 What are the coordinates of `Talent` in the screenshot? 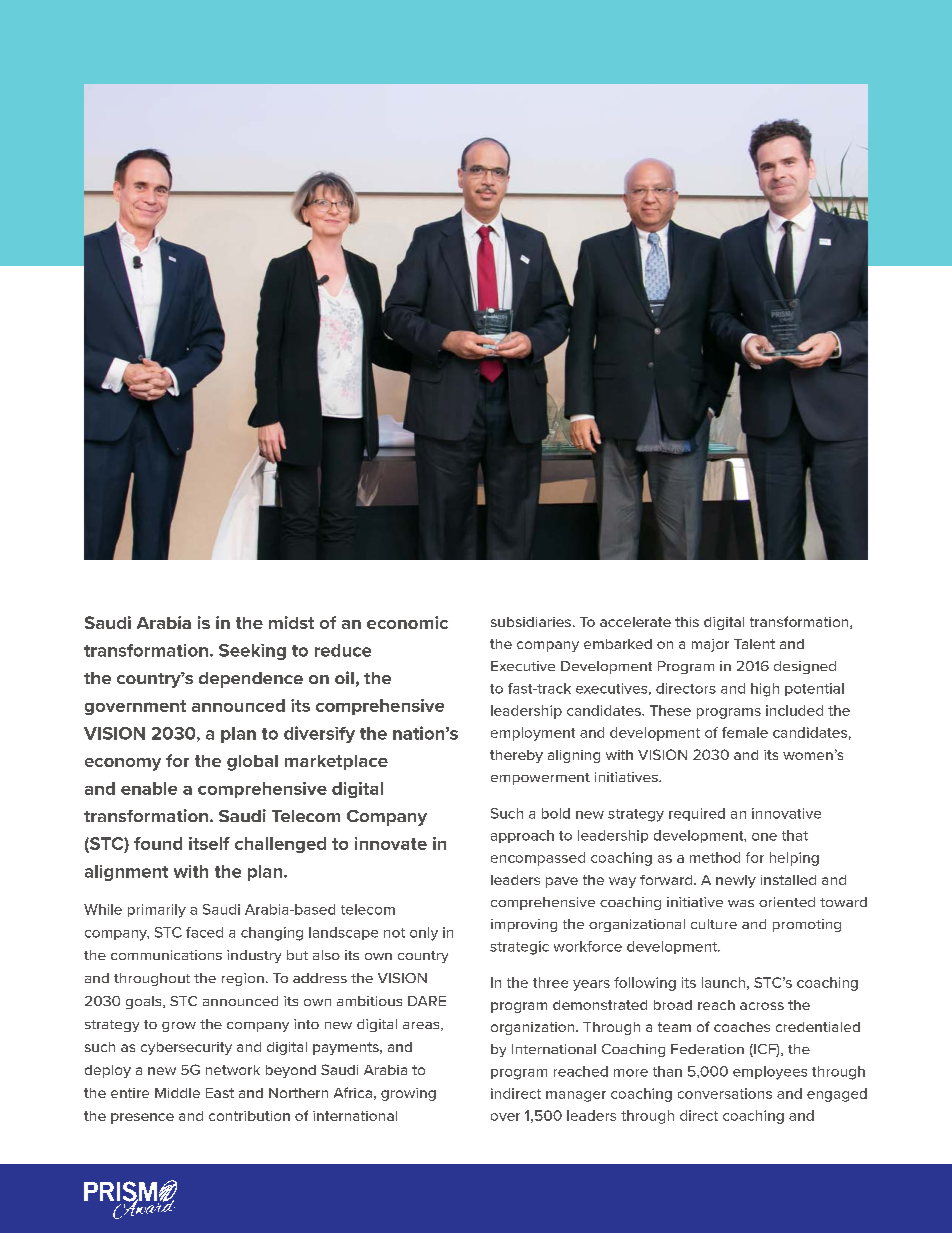 It's located at (754, 644).
